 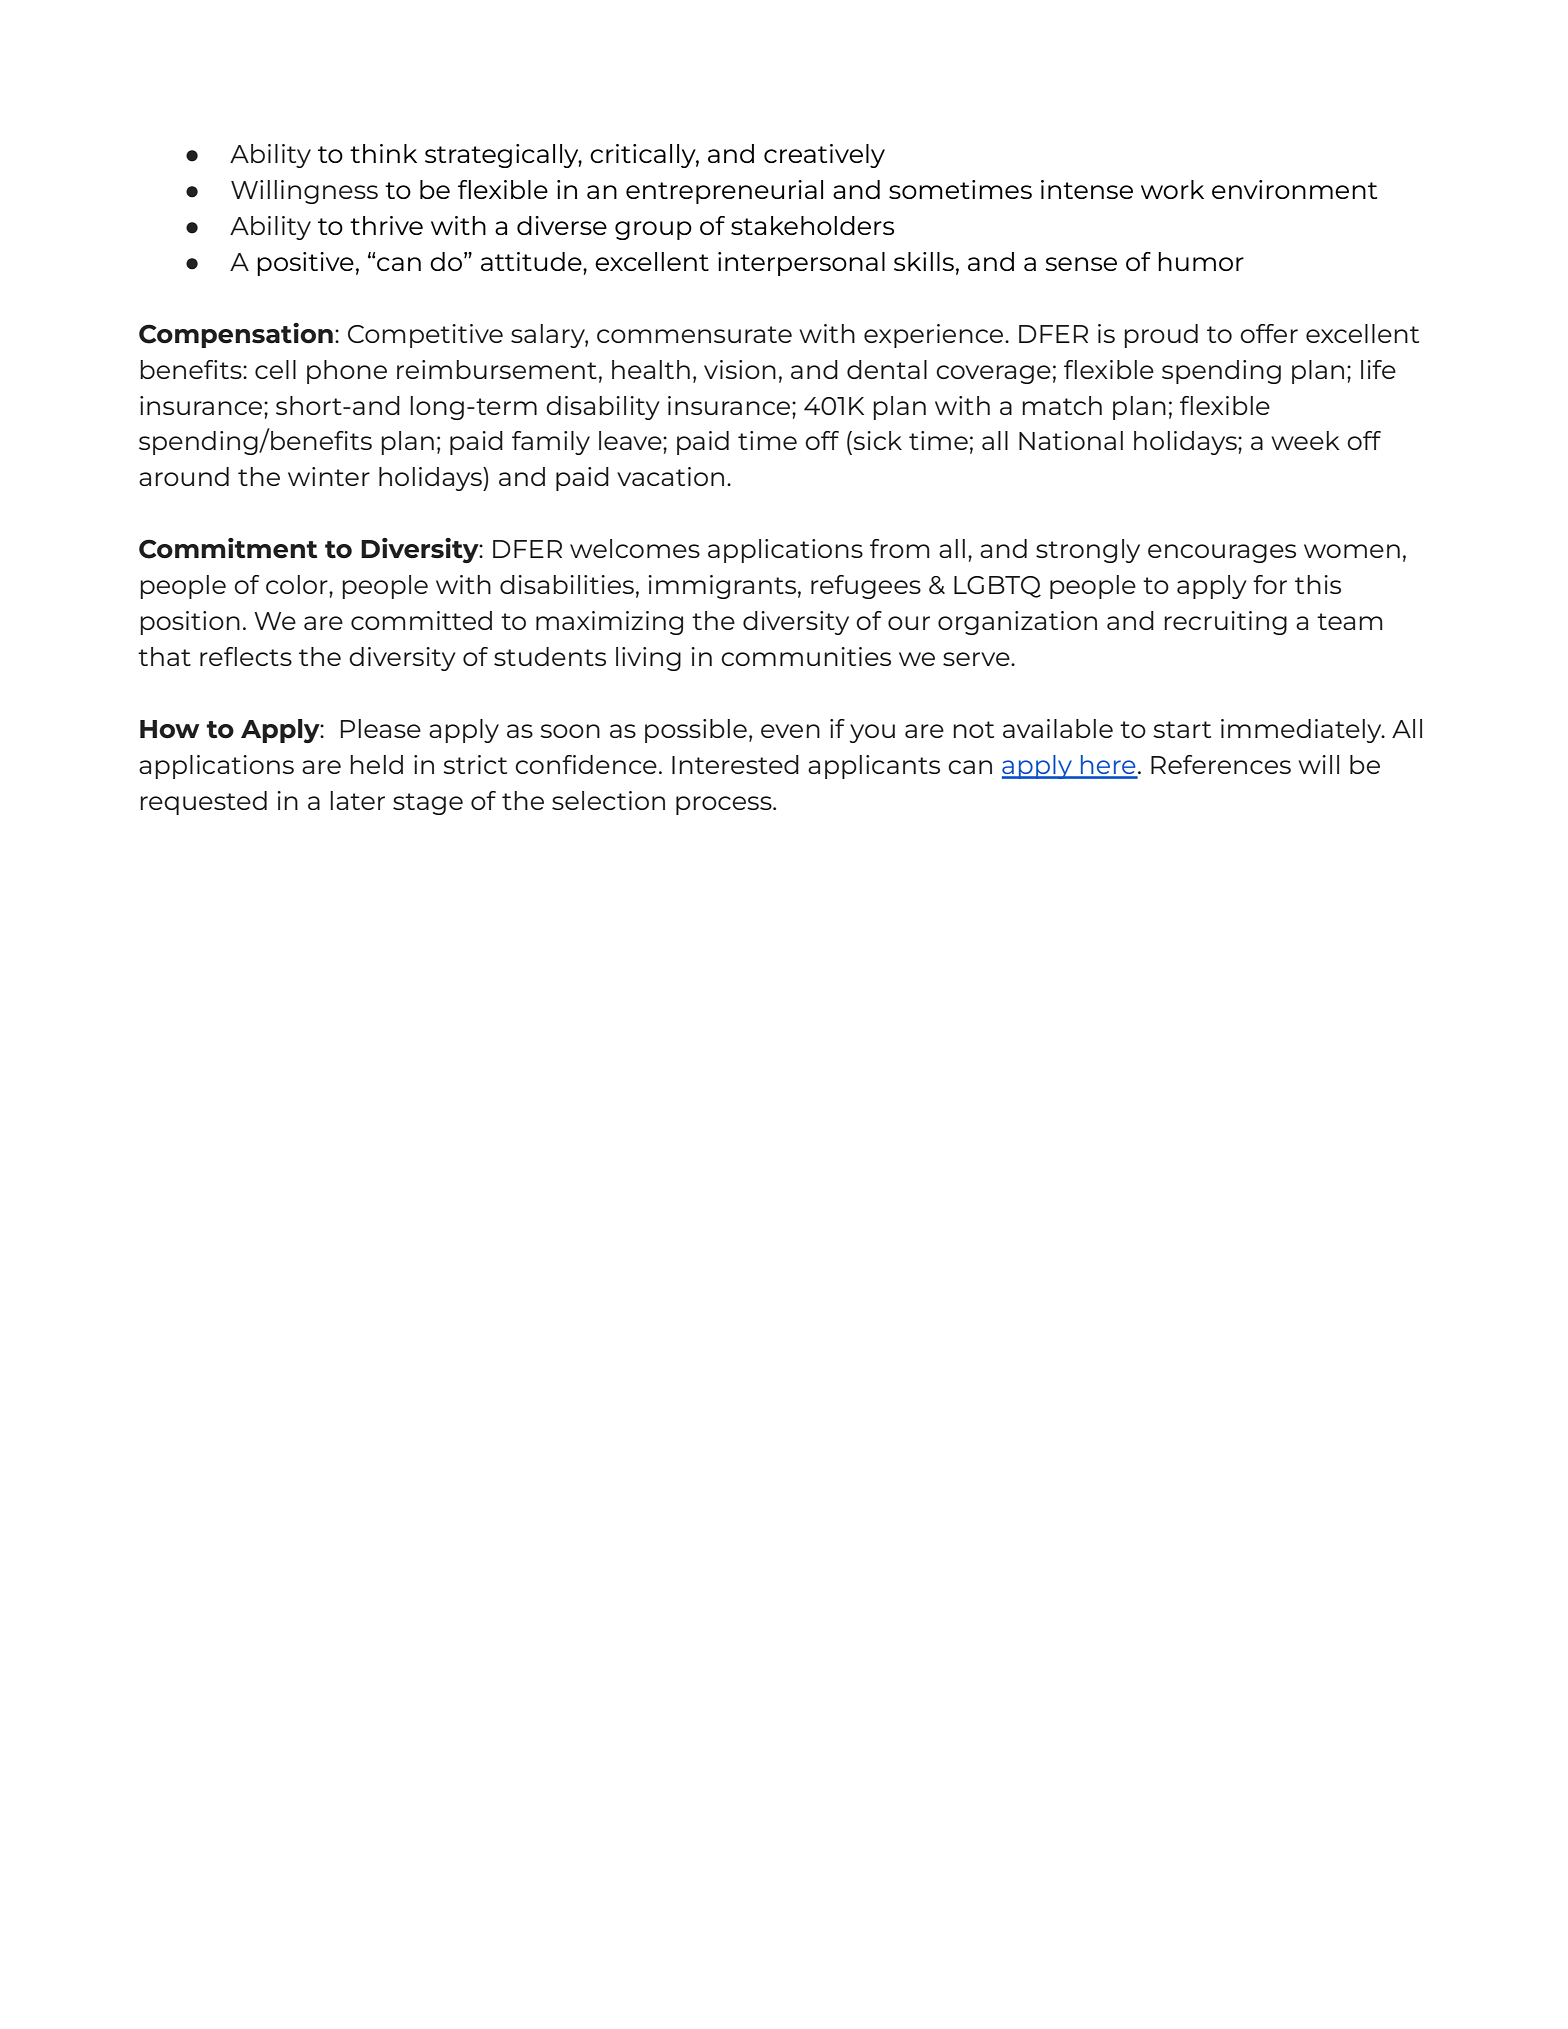 I want to click on later, so click(x=357, y=800).
